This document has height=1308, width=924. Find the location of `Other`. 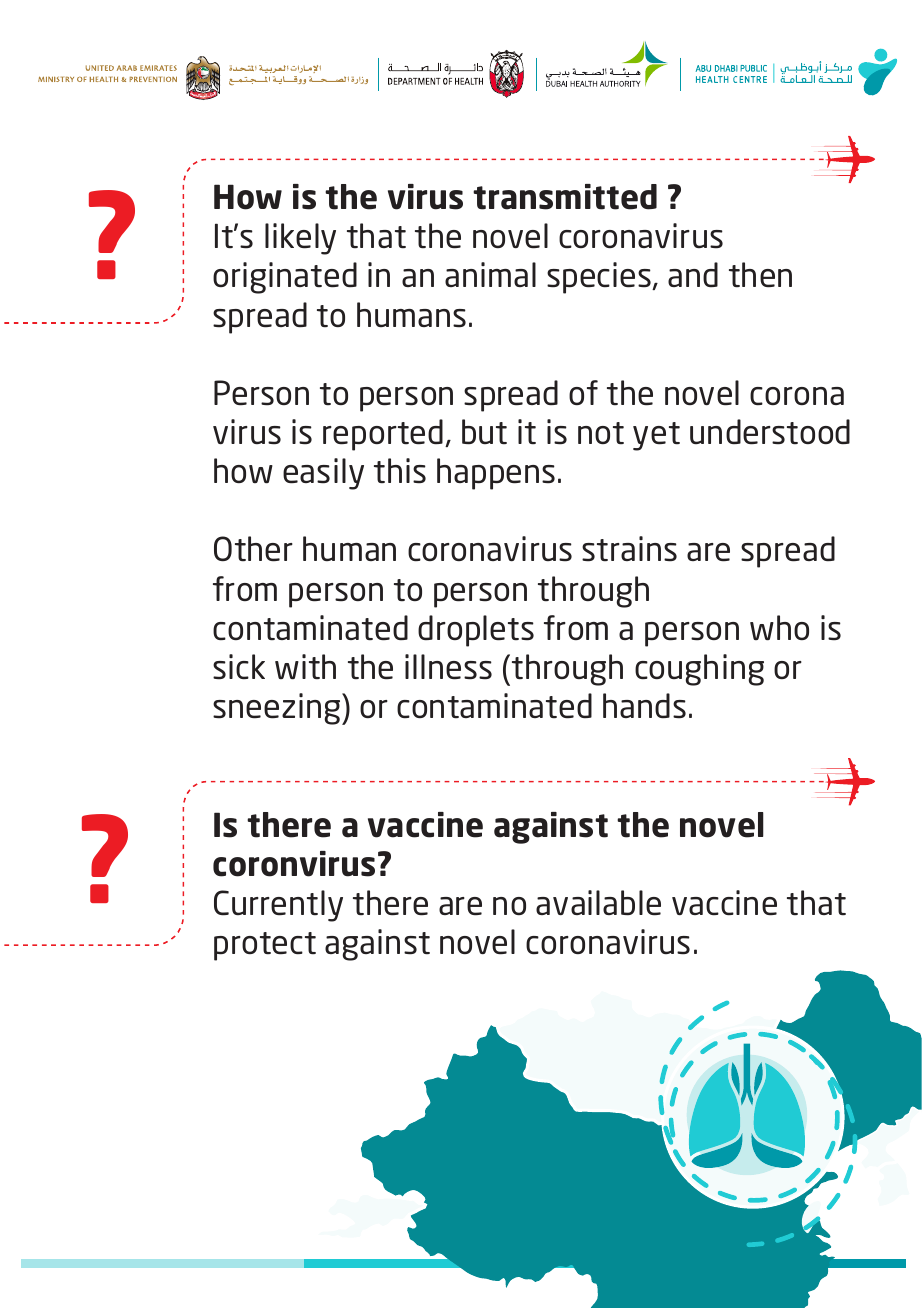

Other is located at coordinates (253, 549).
